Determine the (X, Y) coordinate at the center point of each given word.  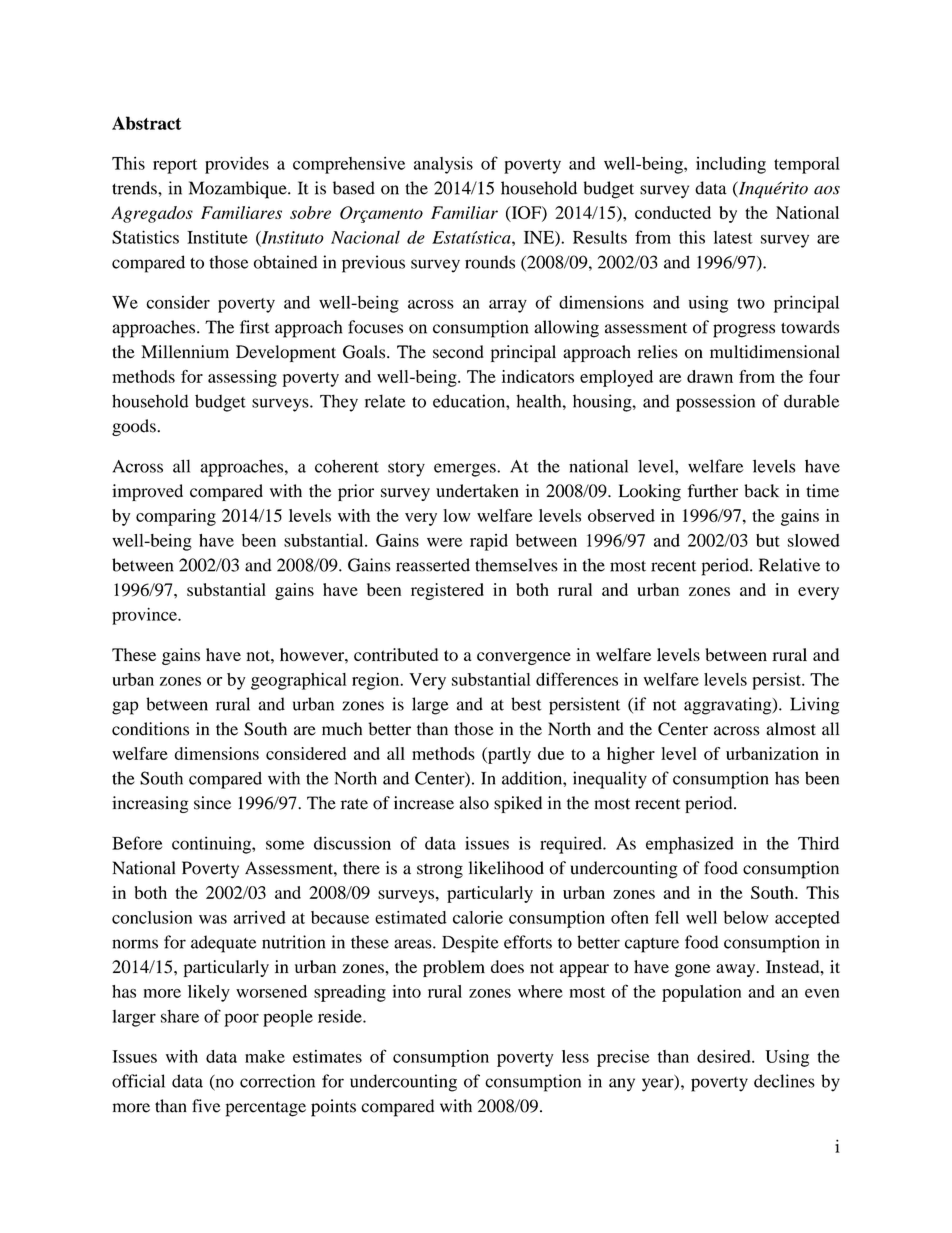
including (731, 165)
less (575, 1056)
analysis (443, 165)
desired (725, 1056)
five (206, 1106)
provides (237, 165)
